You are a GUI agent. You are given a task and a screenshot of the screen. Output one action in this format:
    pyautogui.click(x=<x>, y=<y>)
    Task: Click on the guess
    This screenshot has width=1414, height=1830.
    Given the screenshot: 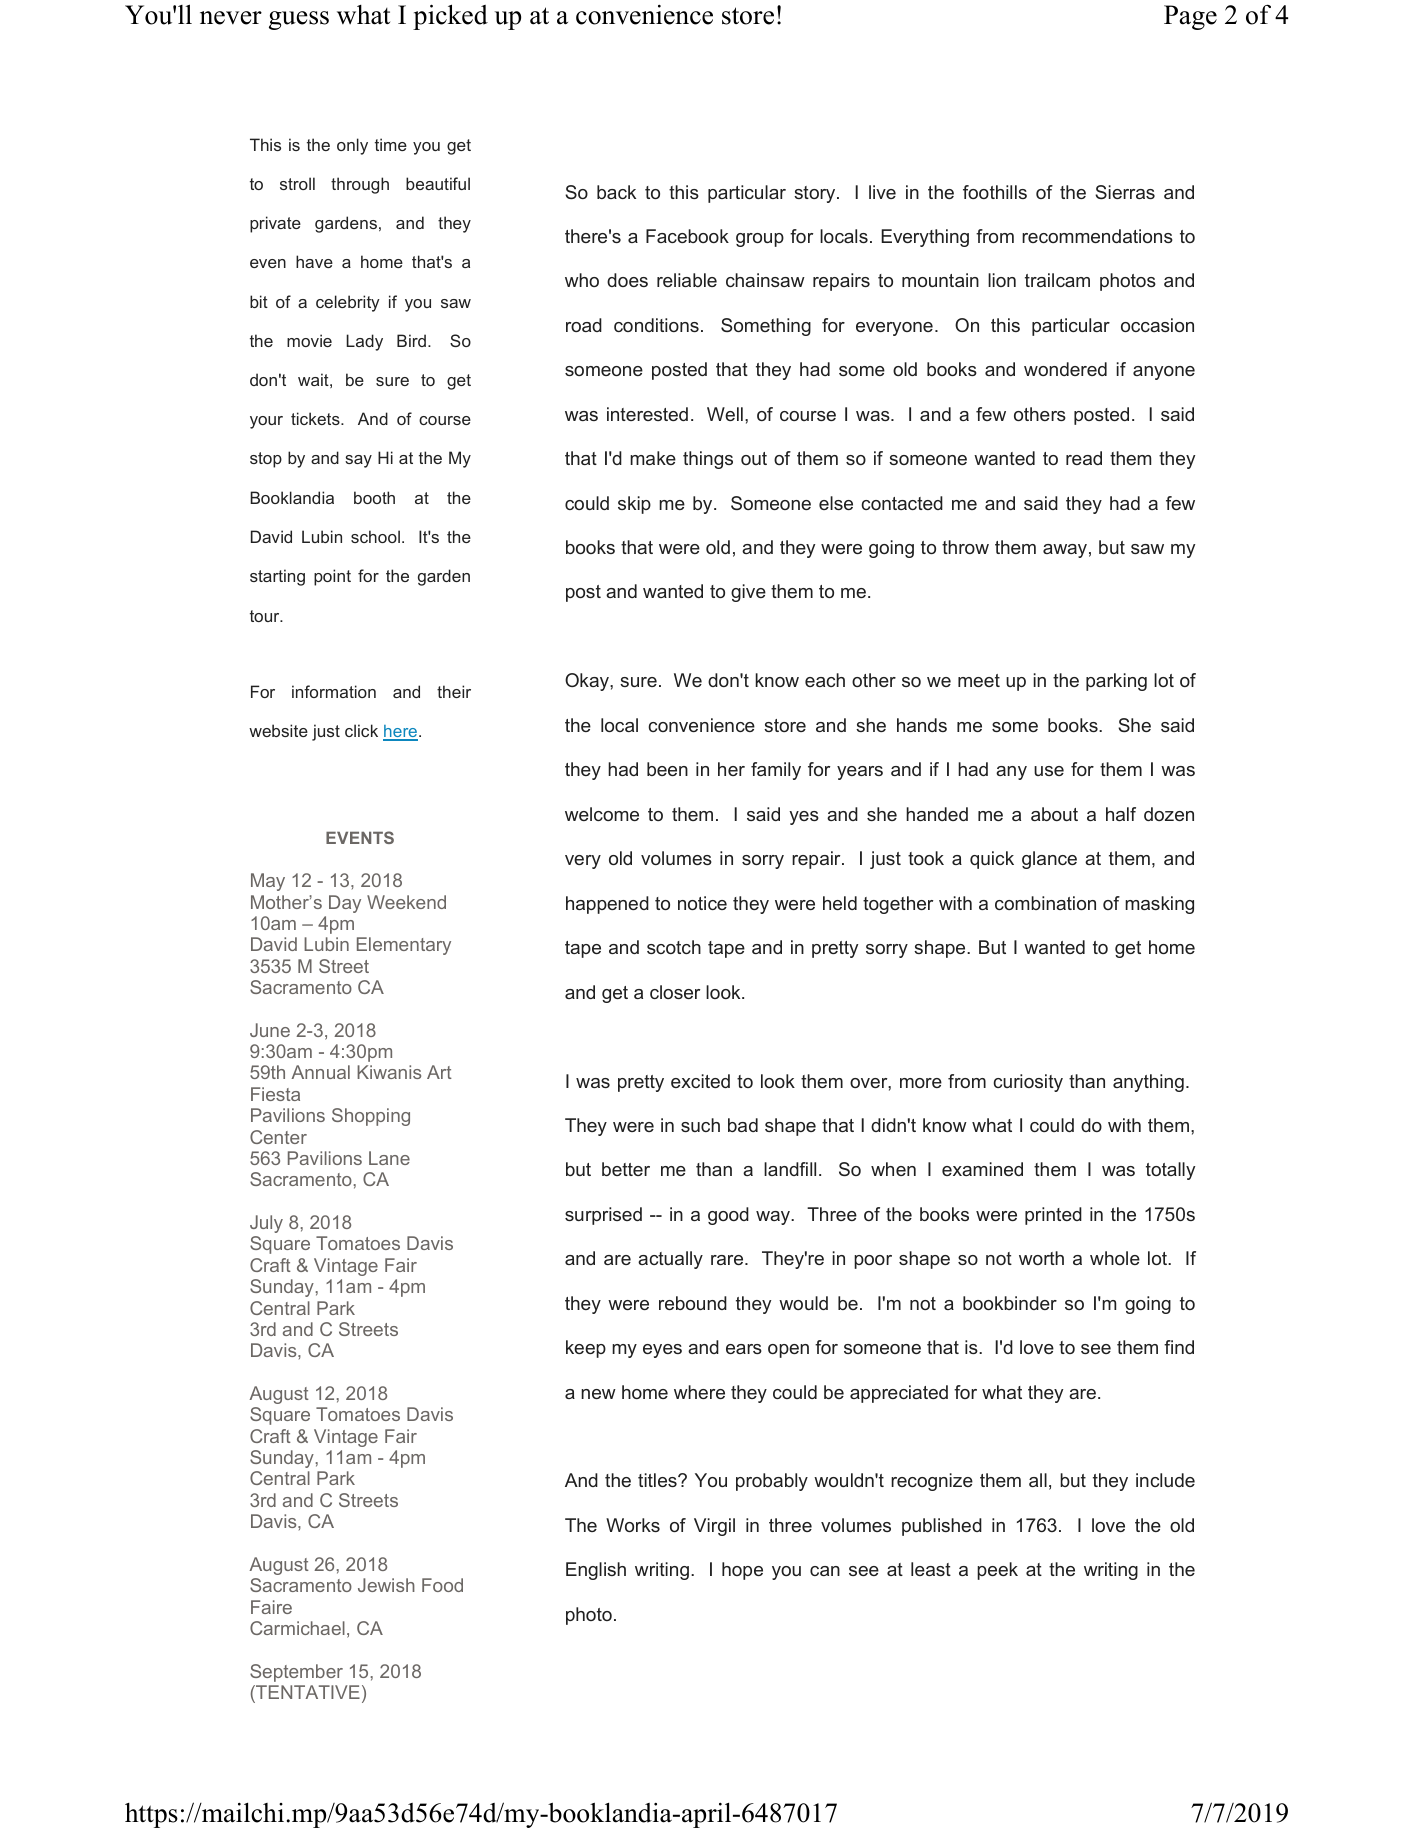 What is the action you would take?
    pyautogui.click(x=299, y=20)
